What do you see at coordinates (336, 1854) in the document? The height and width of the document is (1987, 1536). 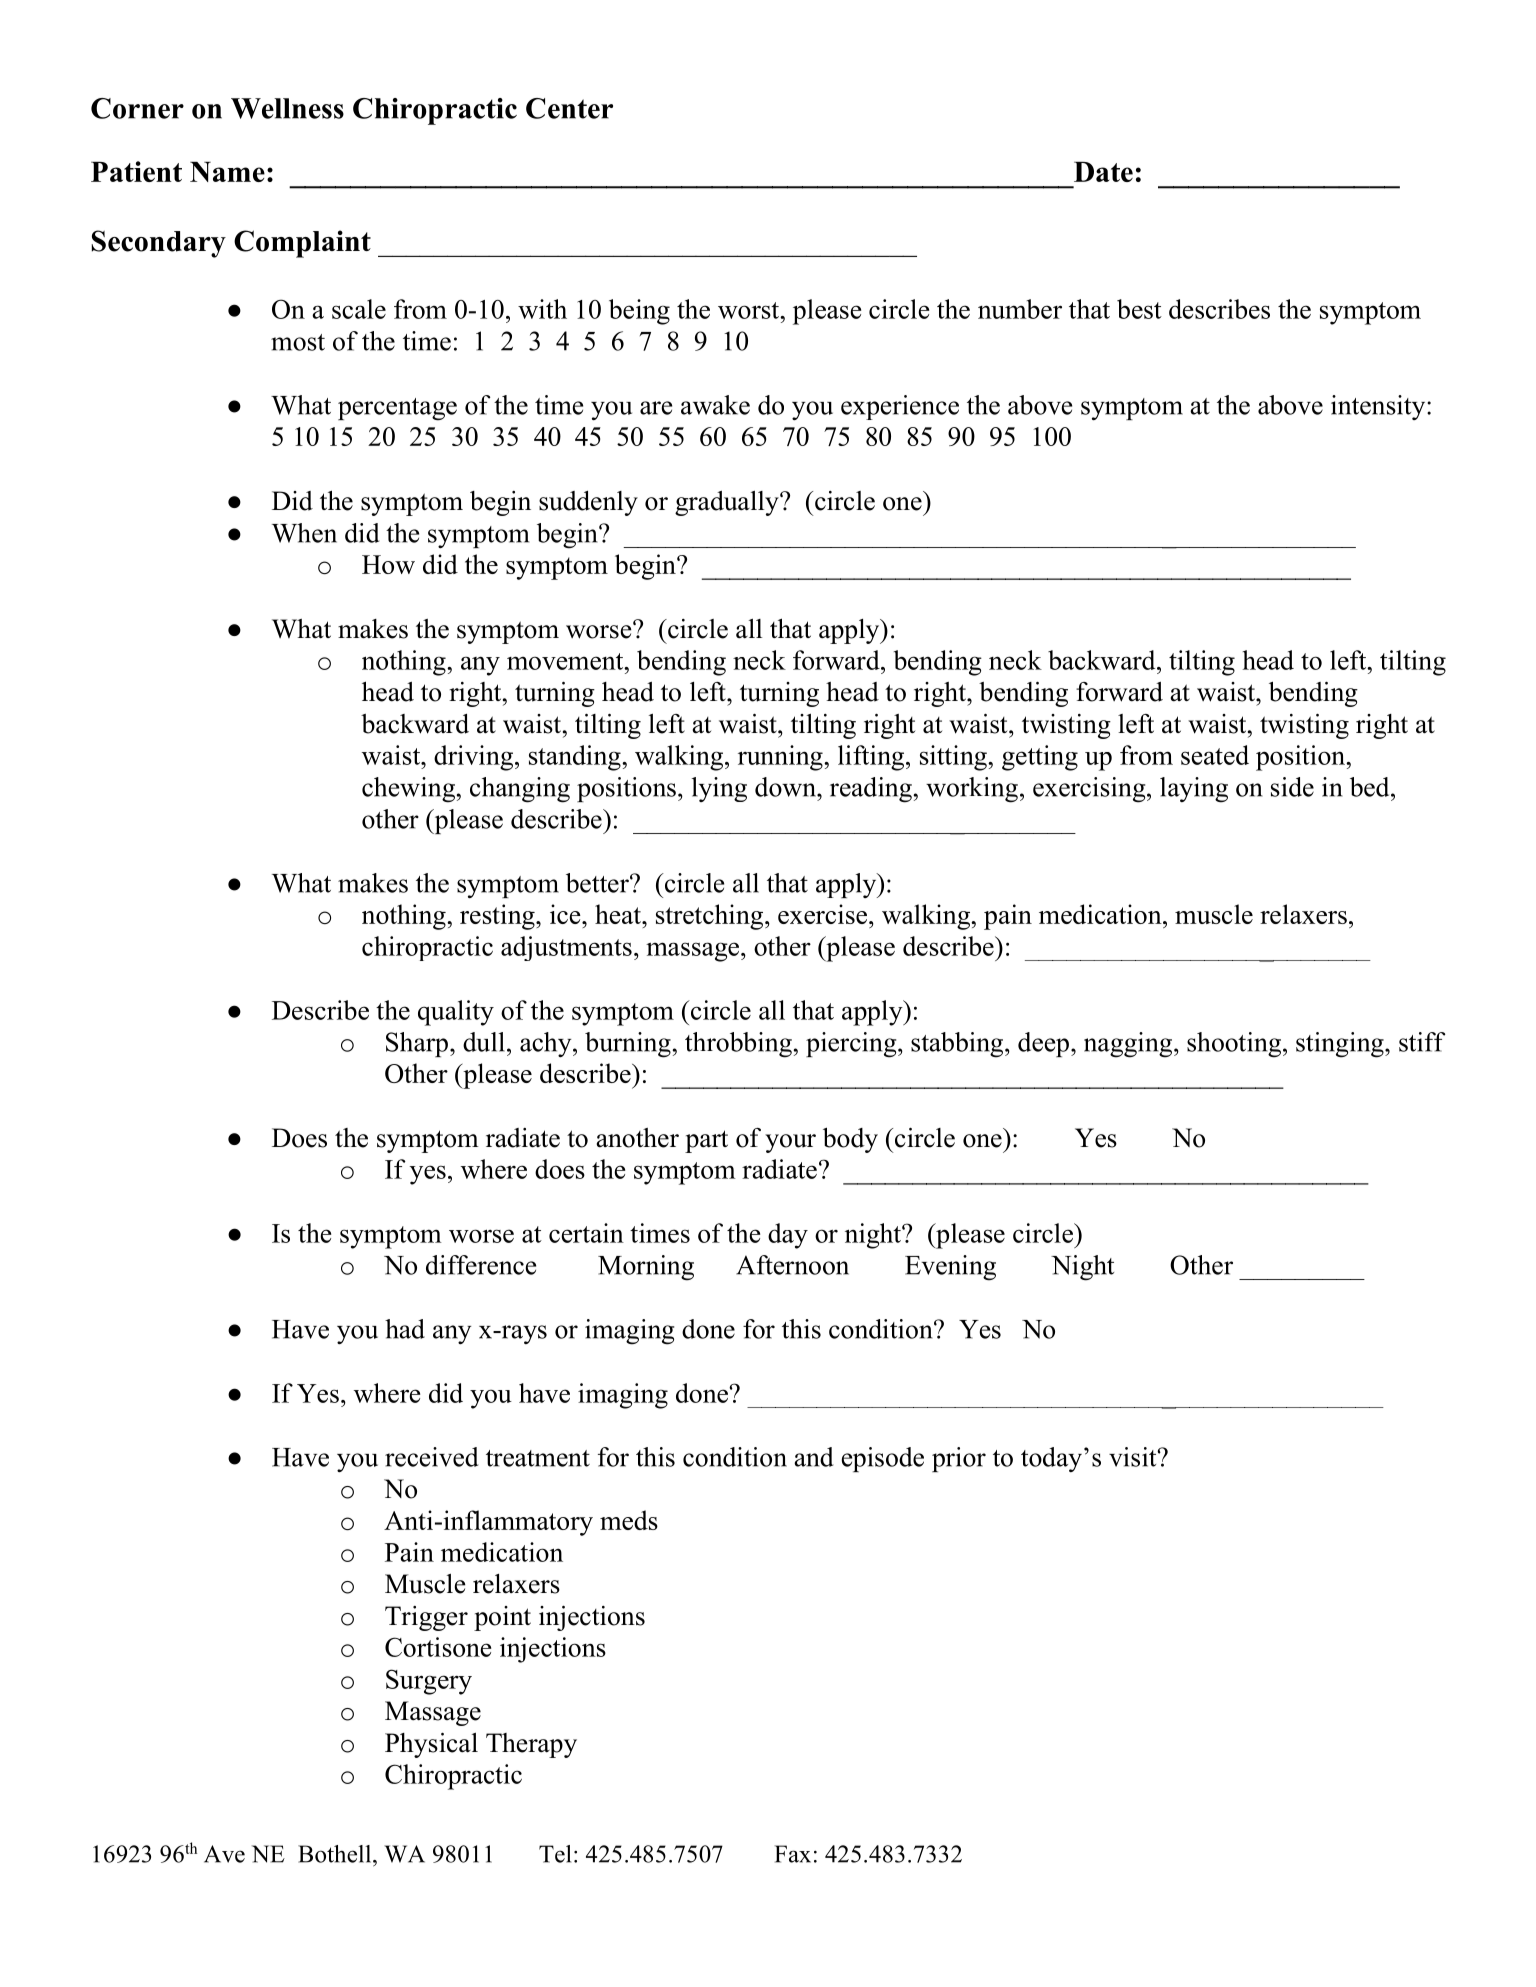 I see `Bothell` at bounding box center [336, 1854].
